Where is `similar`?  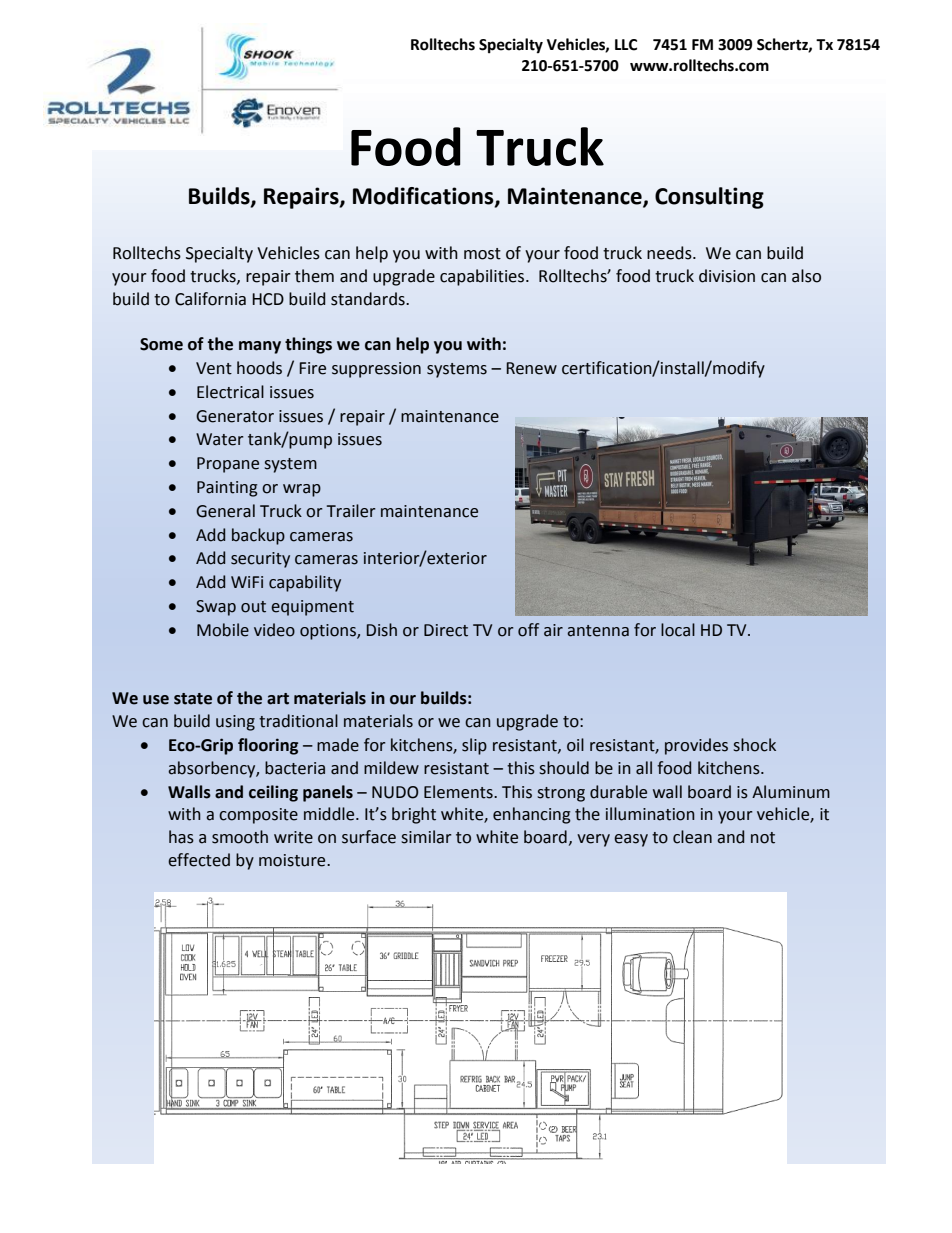 similar is located at coordinates (426, 837).
